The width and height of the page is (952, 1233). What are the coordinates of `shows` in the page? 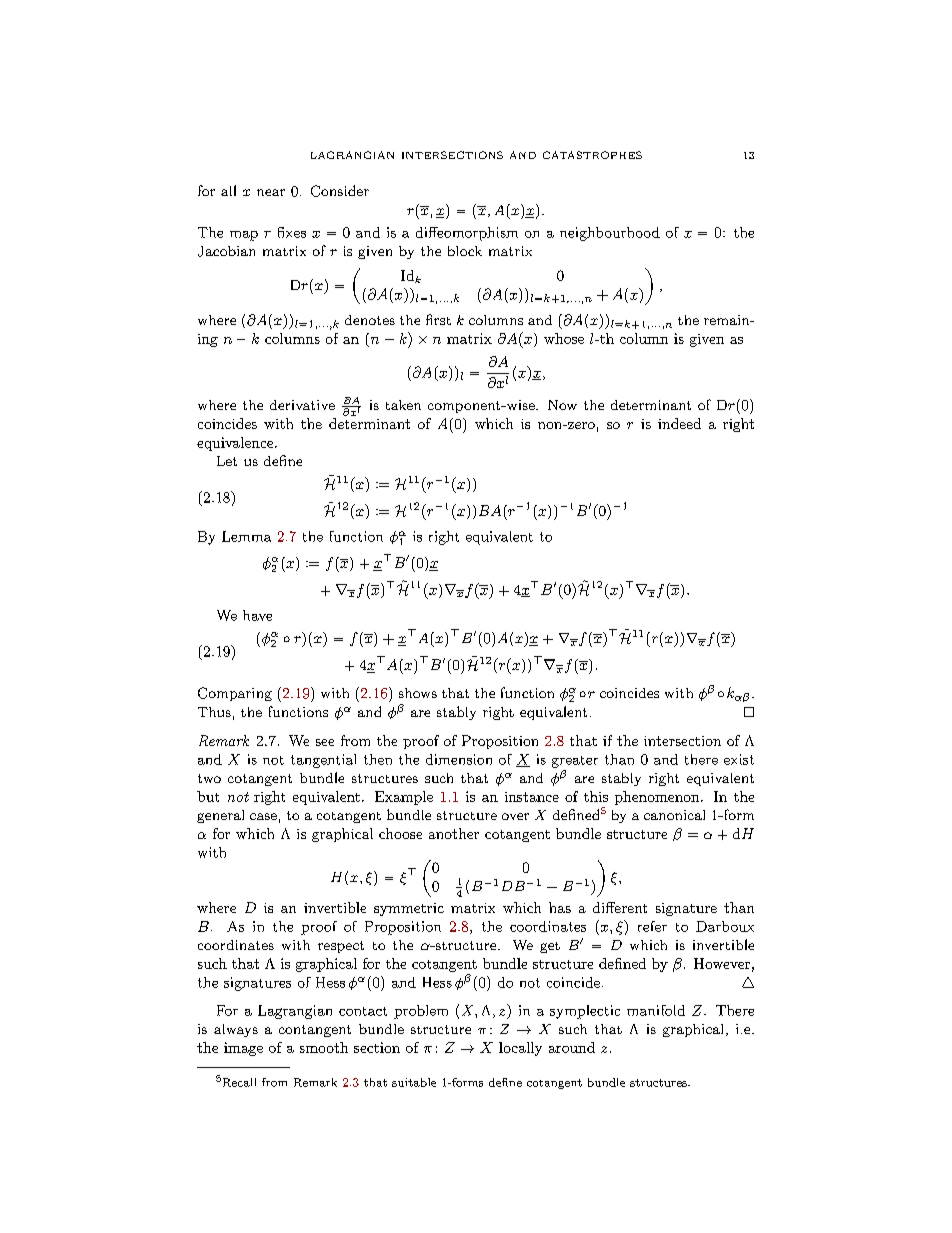 It's located at (418, 693).
